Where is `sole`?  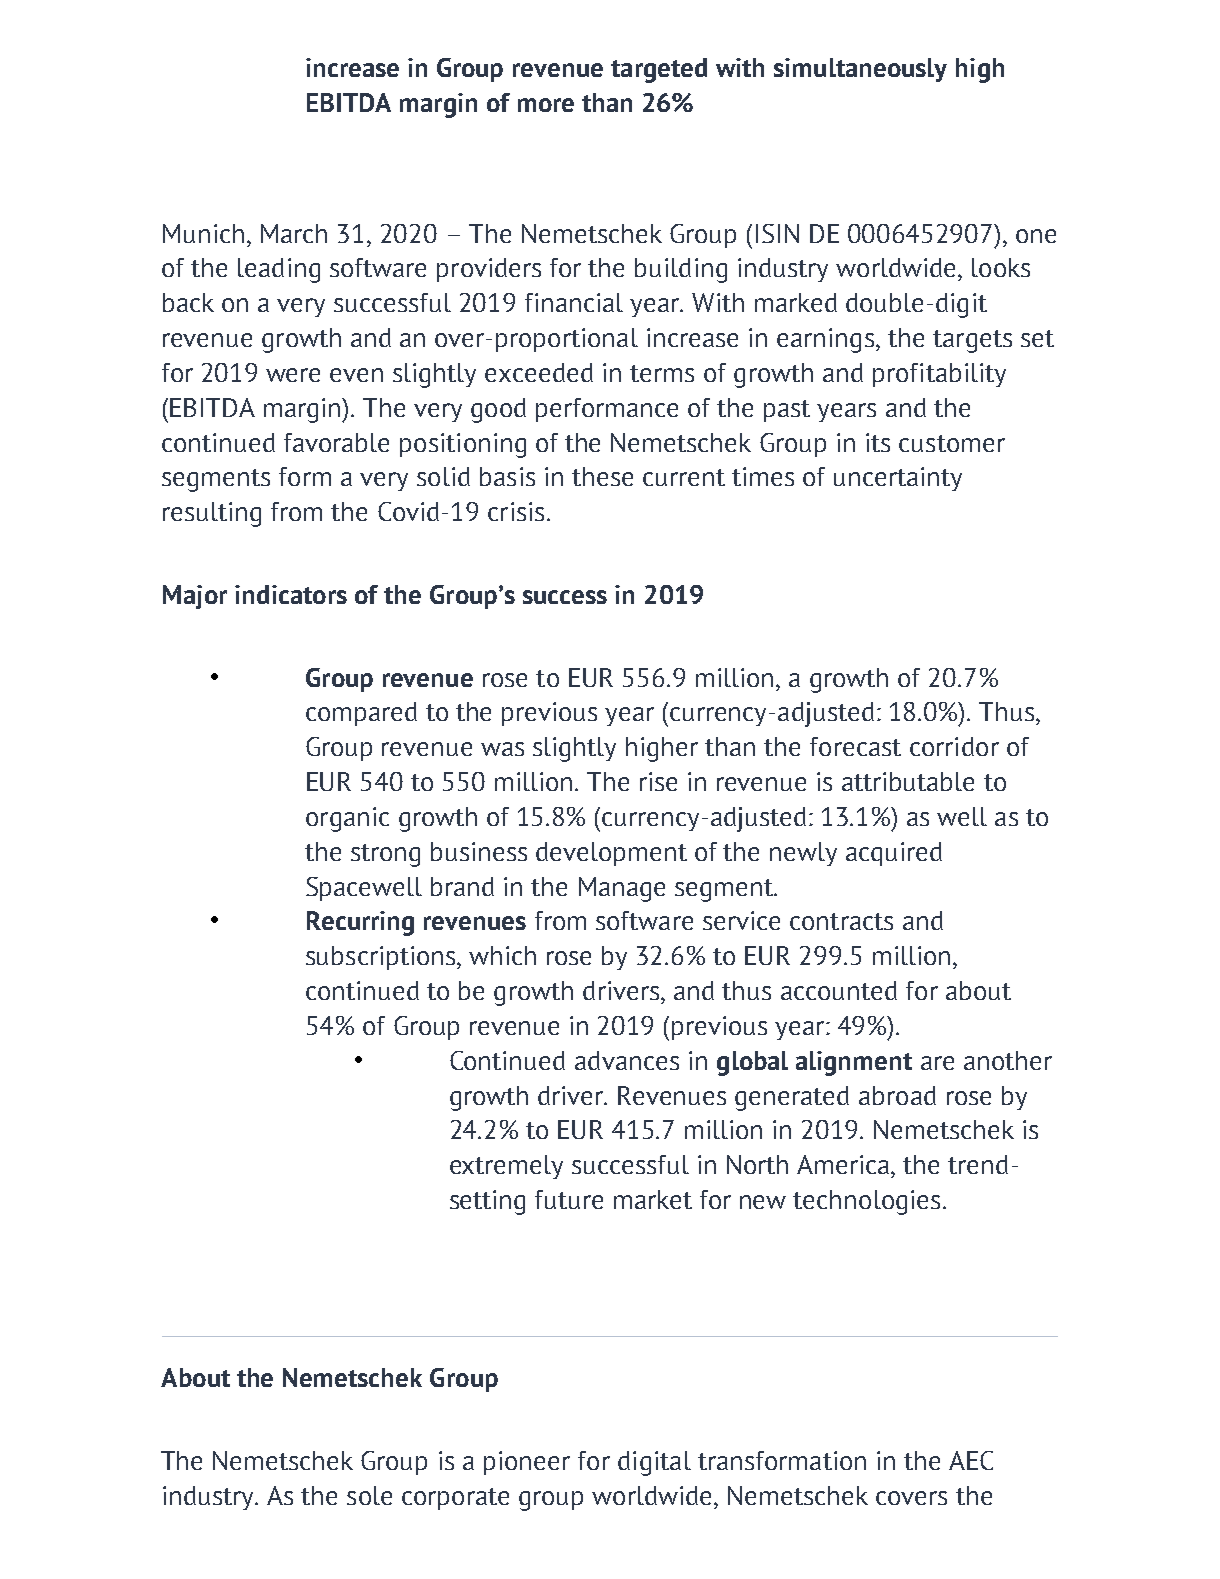 sole is located at coordinates (369, 1495).
